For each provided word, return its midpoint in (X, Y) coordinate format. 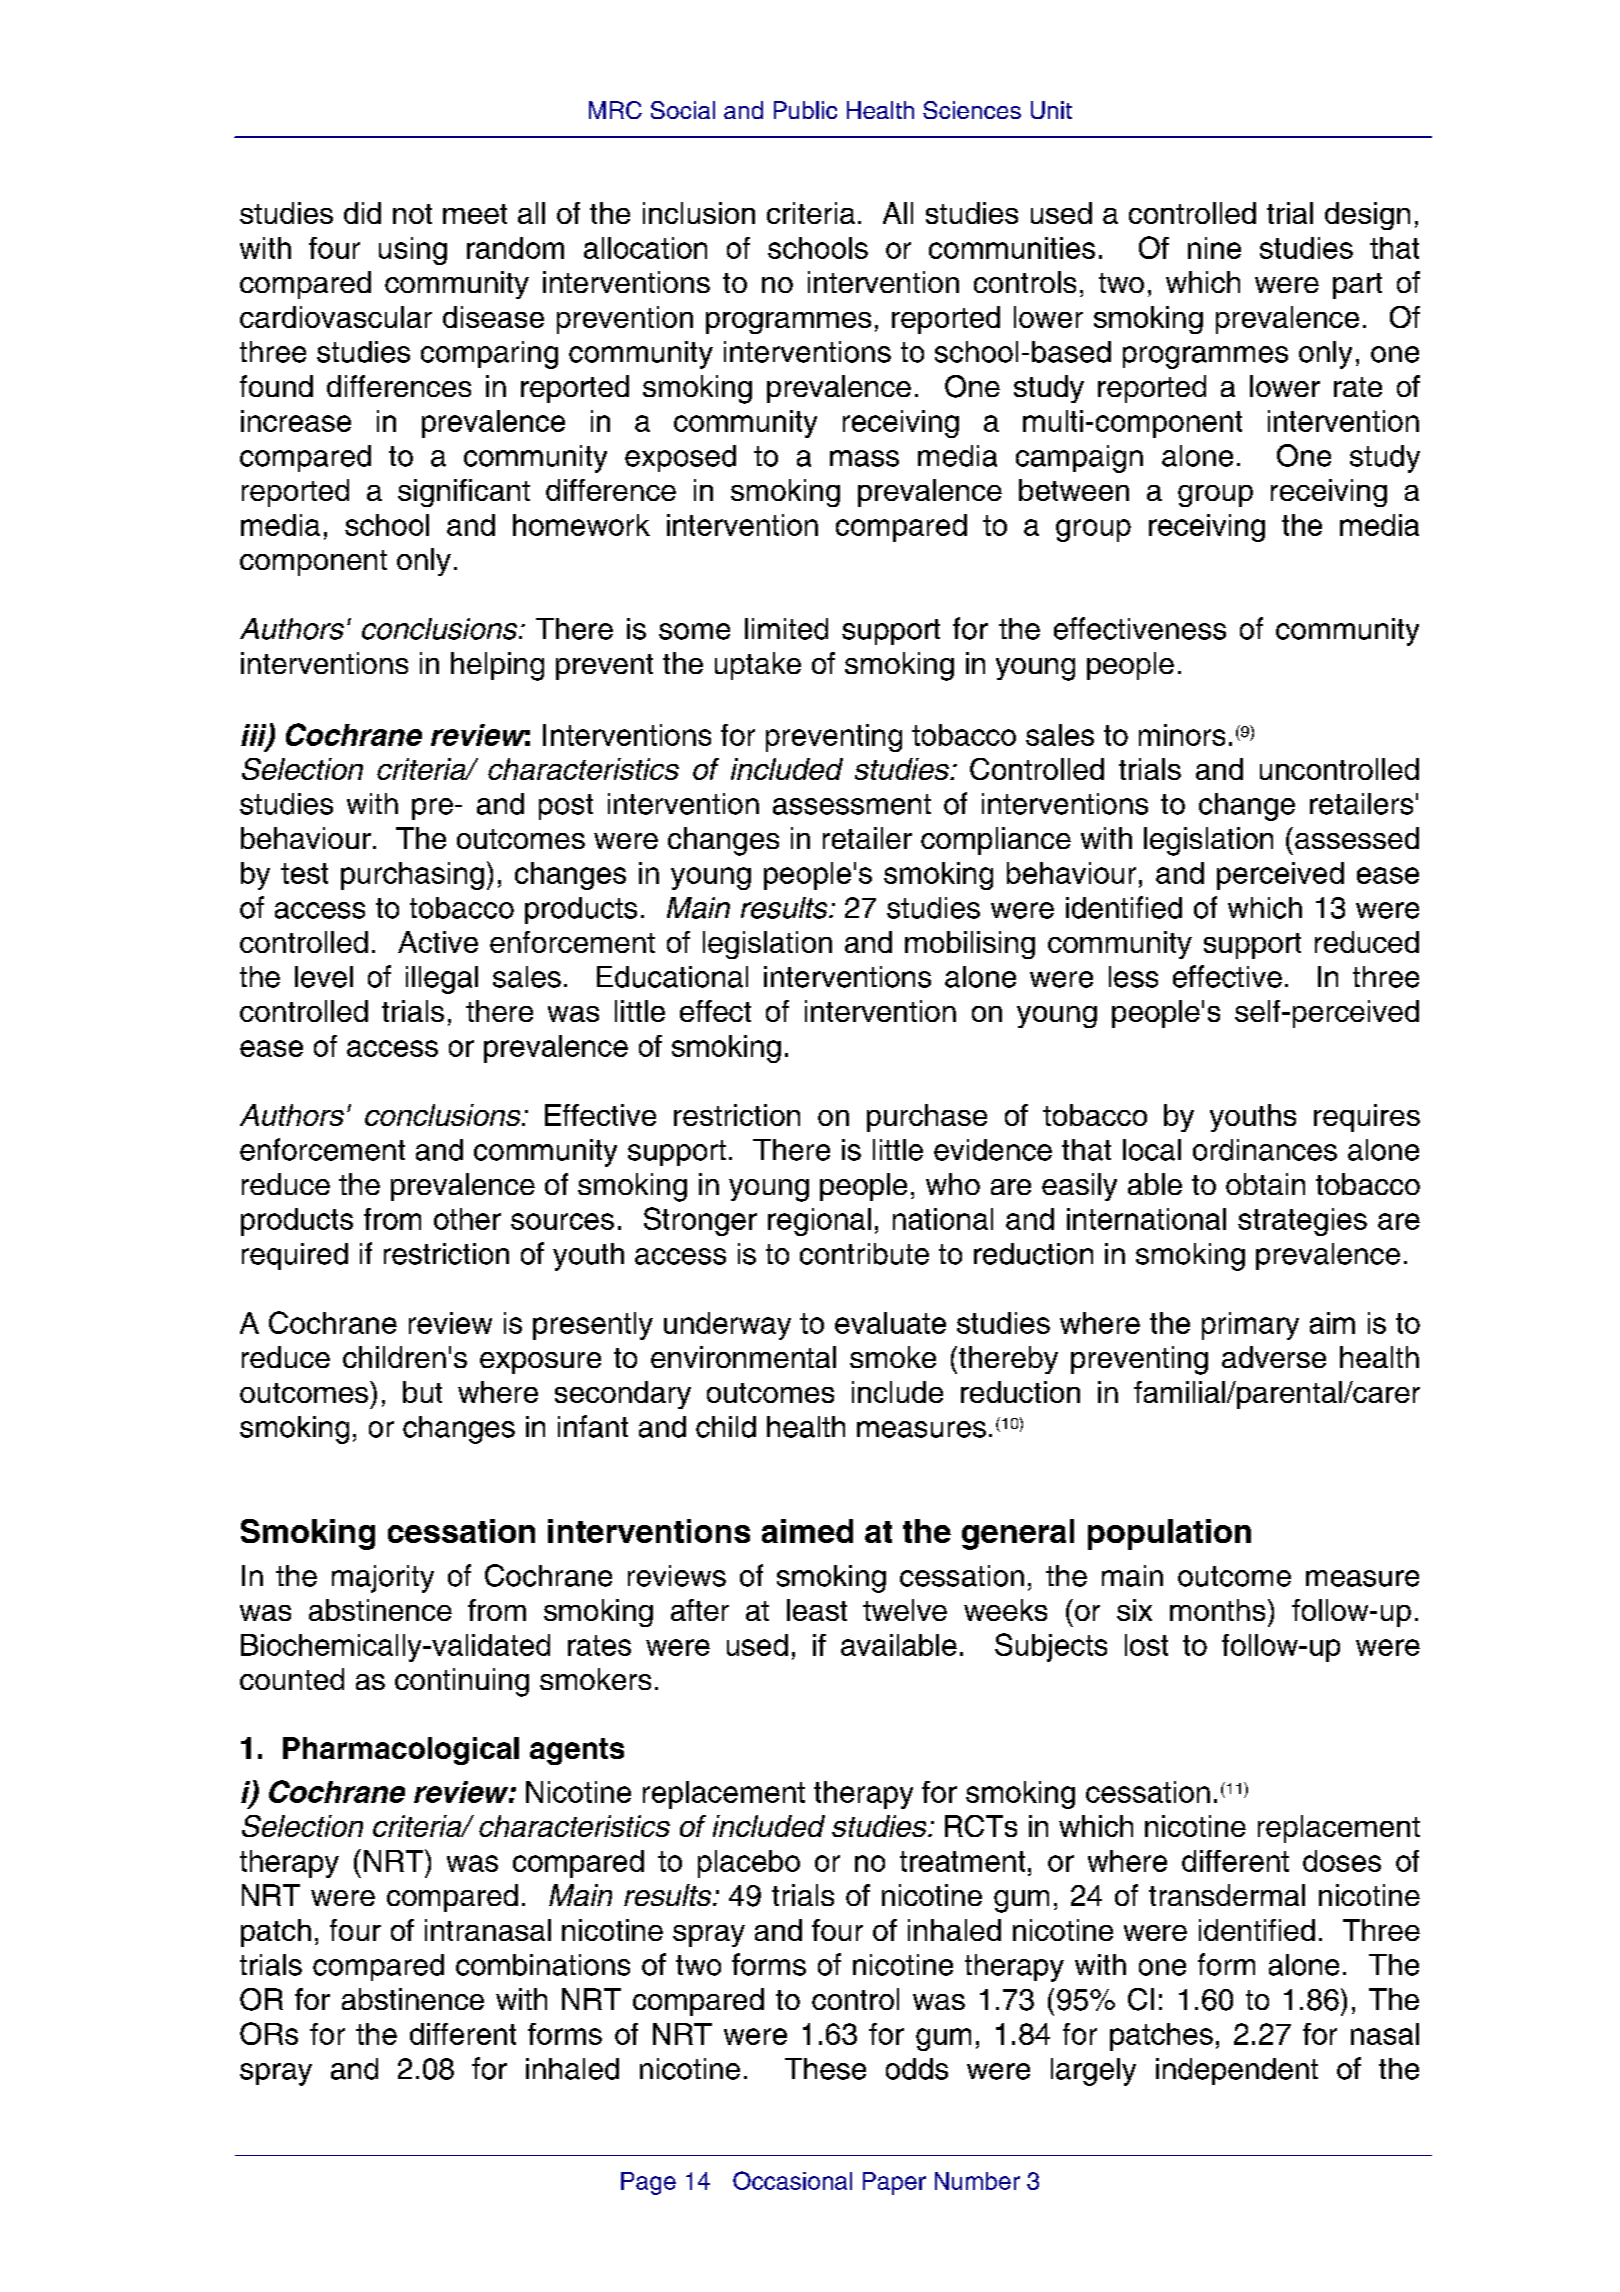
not (412, 214)
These (825, 2069)
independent (1237, 2071)
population (1169, 1534)
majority (383, 1579)
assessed (1357, 838)
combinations (543, 1965)
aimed (807, 1531)
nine (1214, 248)
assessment (852, 804)
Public (805, 110)
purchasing (412, 876)
